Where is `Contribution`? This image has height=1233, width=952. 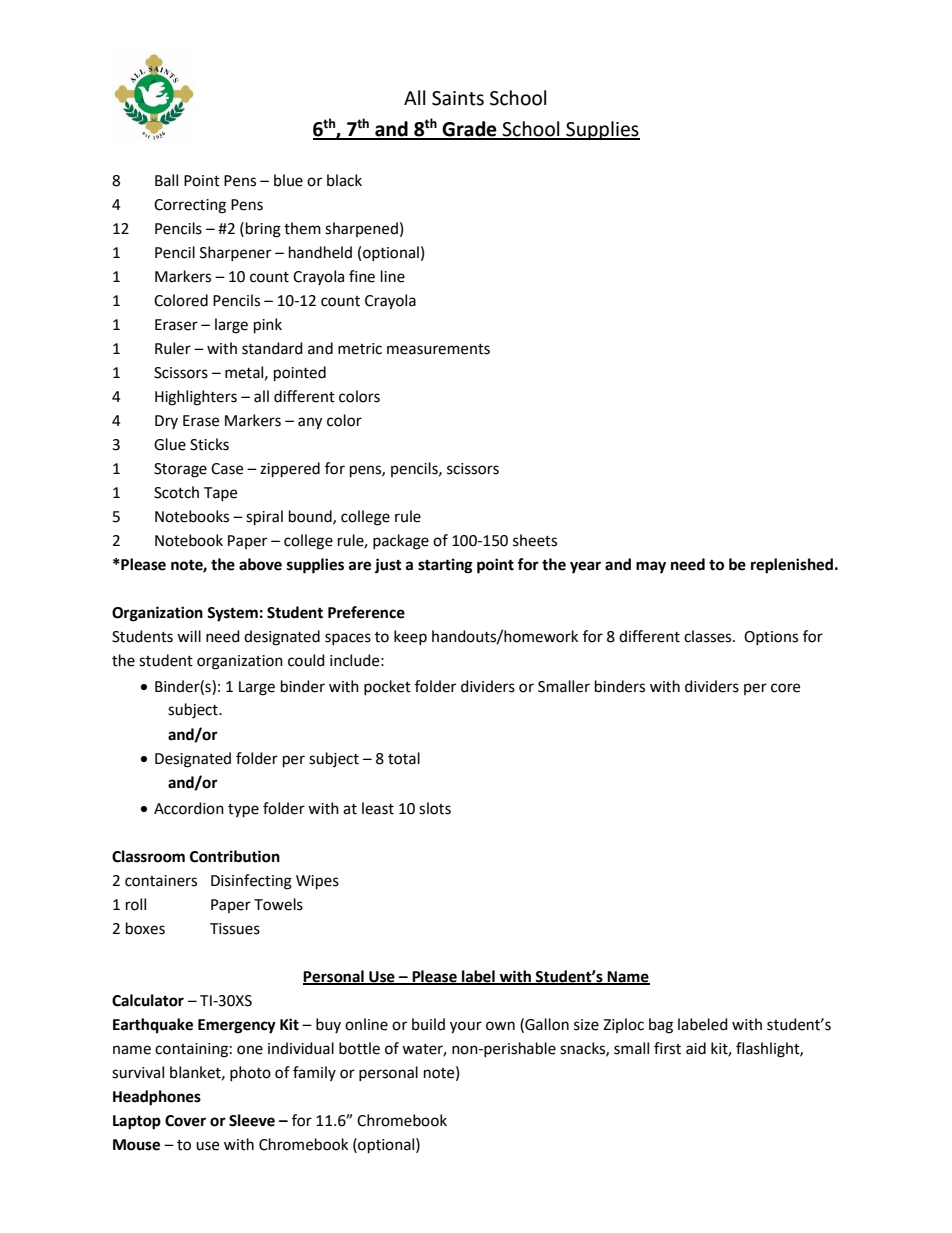
Contribution is located at coordinates (235, 856).
